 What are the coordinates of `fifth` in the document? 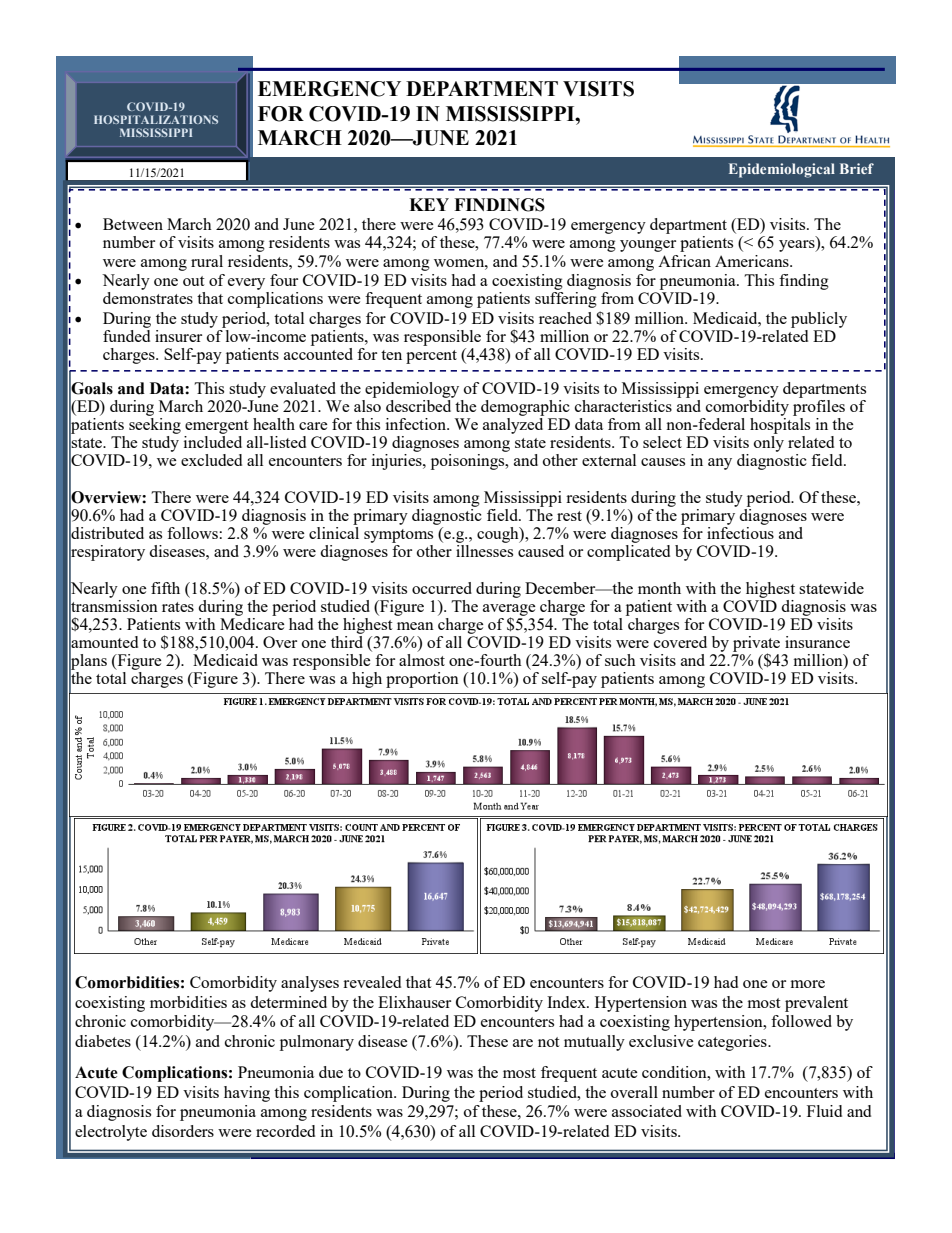 It's located at (165, 588).
